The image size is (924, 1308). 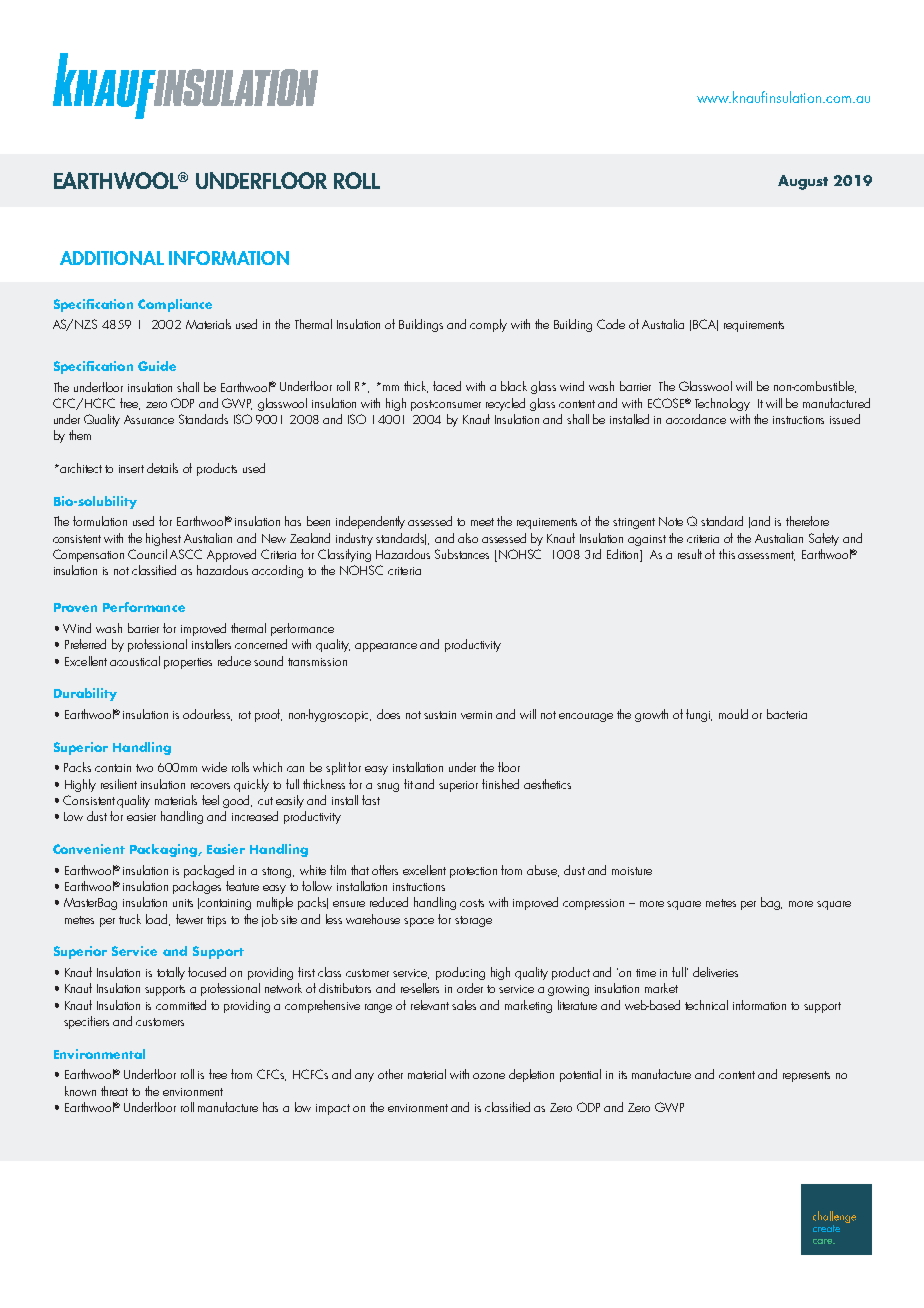 I want to click on Council, so click(x=147, y=554).
